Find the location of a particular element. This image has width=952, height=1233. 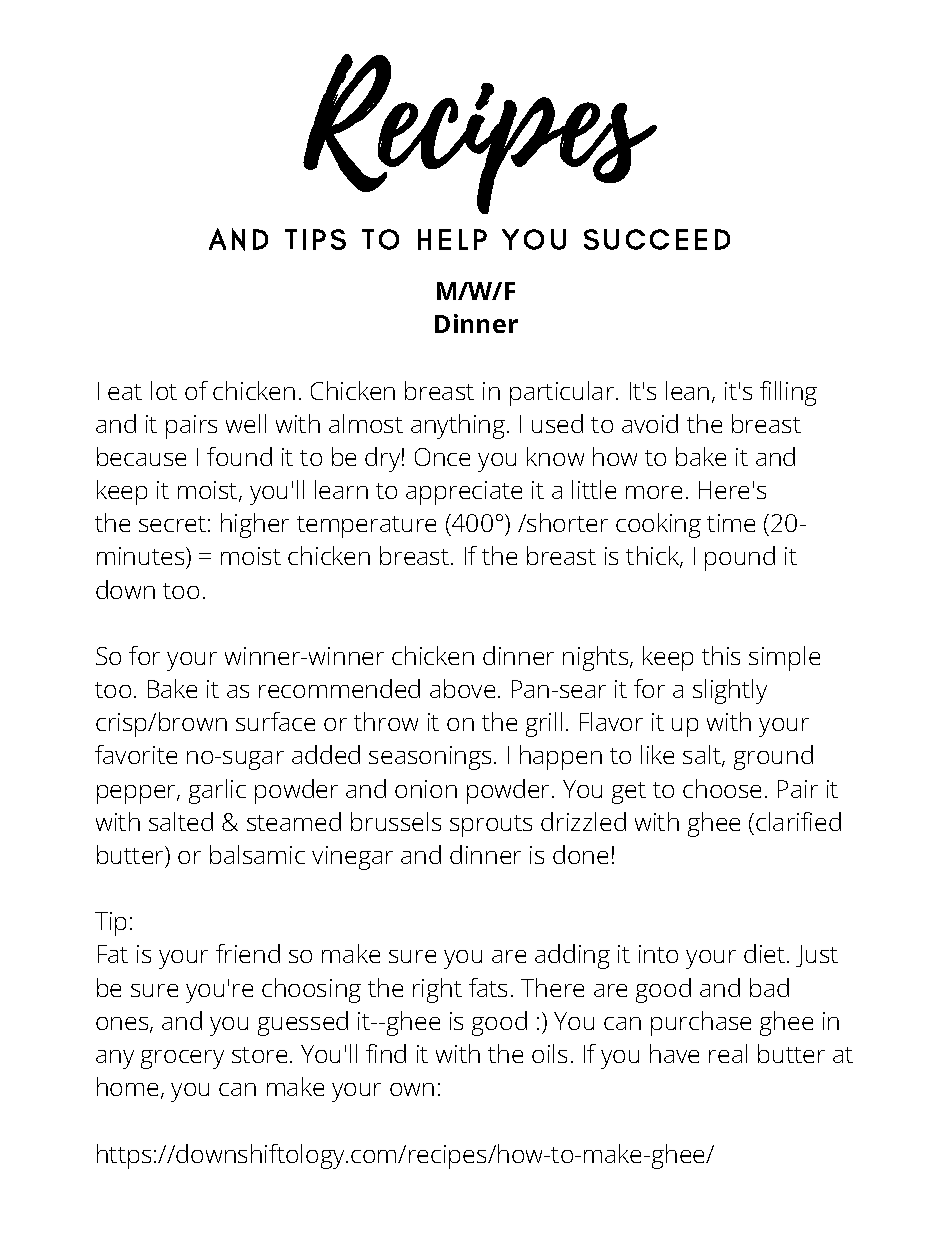

Tip is located at coordinates (110, 924).
